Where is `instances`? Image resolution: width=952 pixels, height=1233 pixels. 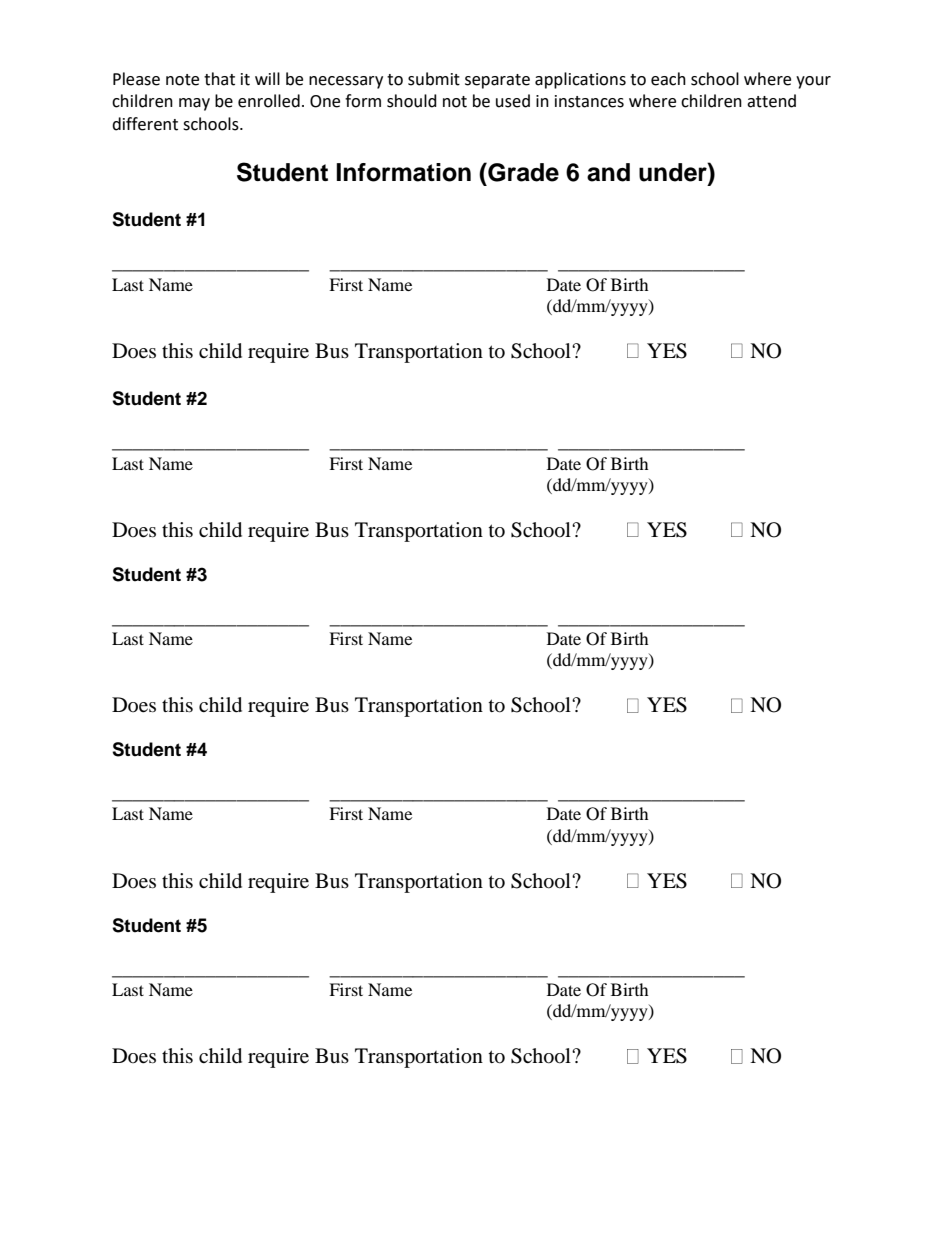 instances is located at coordinates (589, 101).
